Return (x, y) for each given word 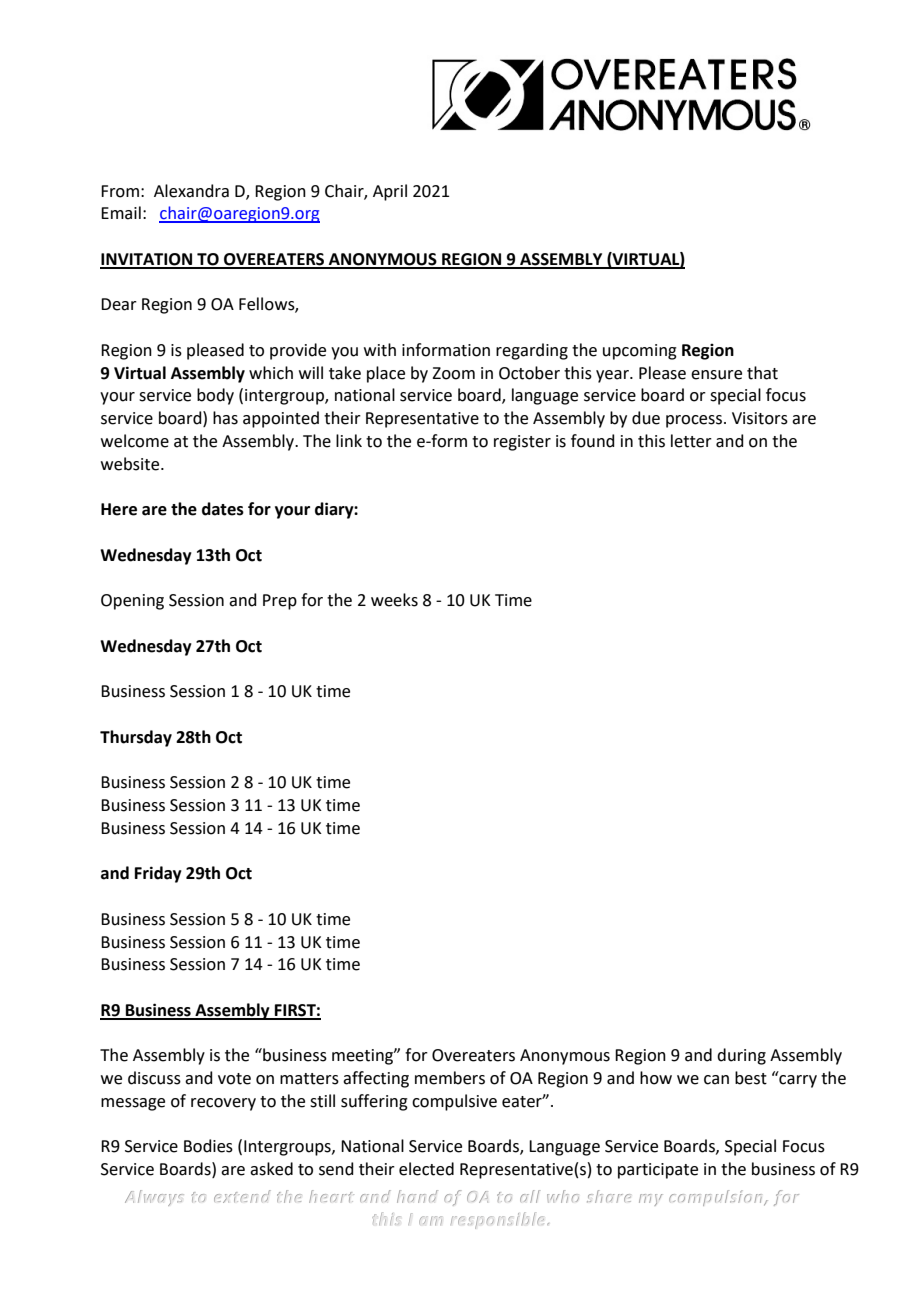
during (741, 1056)
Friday (158, 874)
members (450, 1078)
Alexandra (191, 191)
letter (691, 441)
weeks (394, 600)
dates (223, 509)
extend (242, 1196)
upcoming (640, 352)
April (390, 192)
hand (417, 1196)
